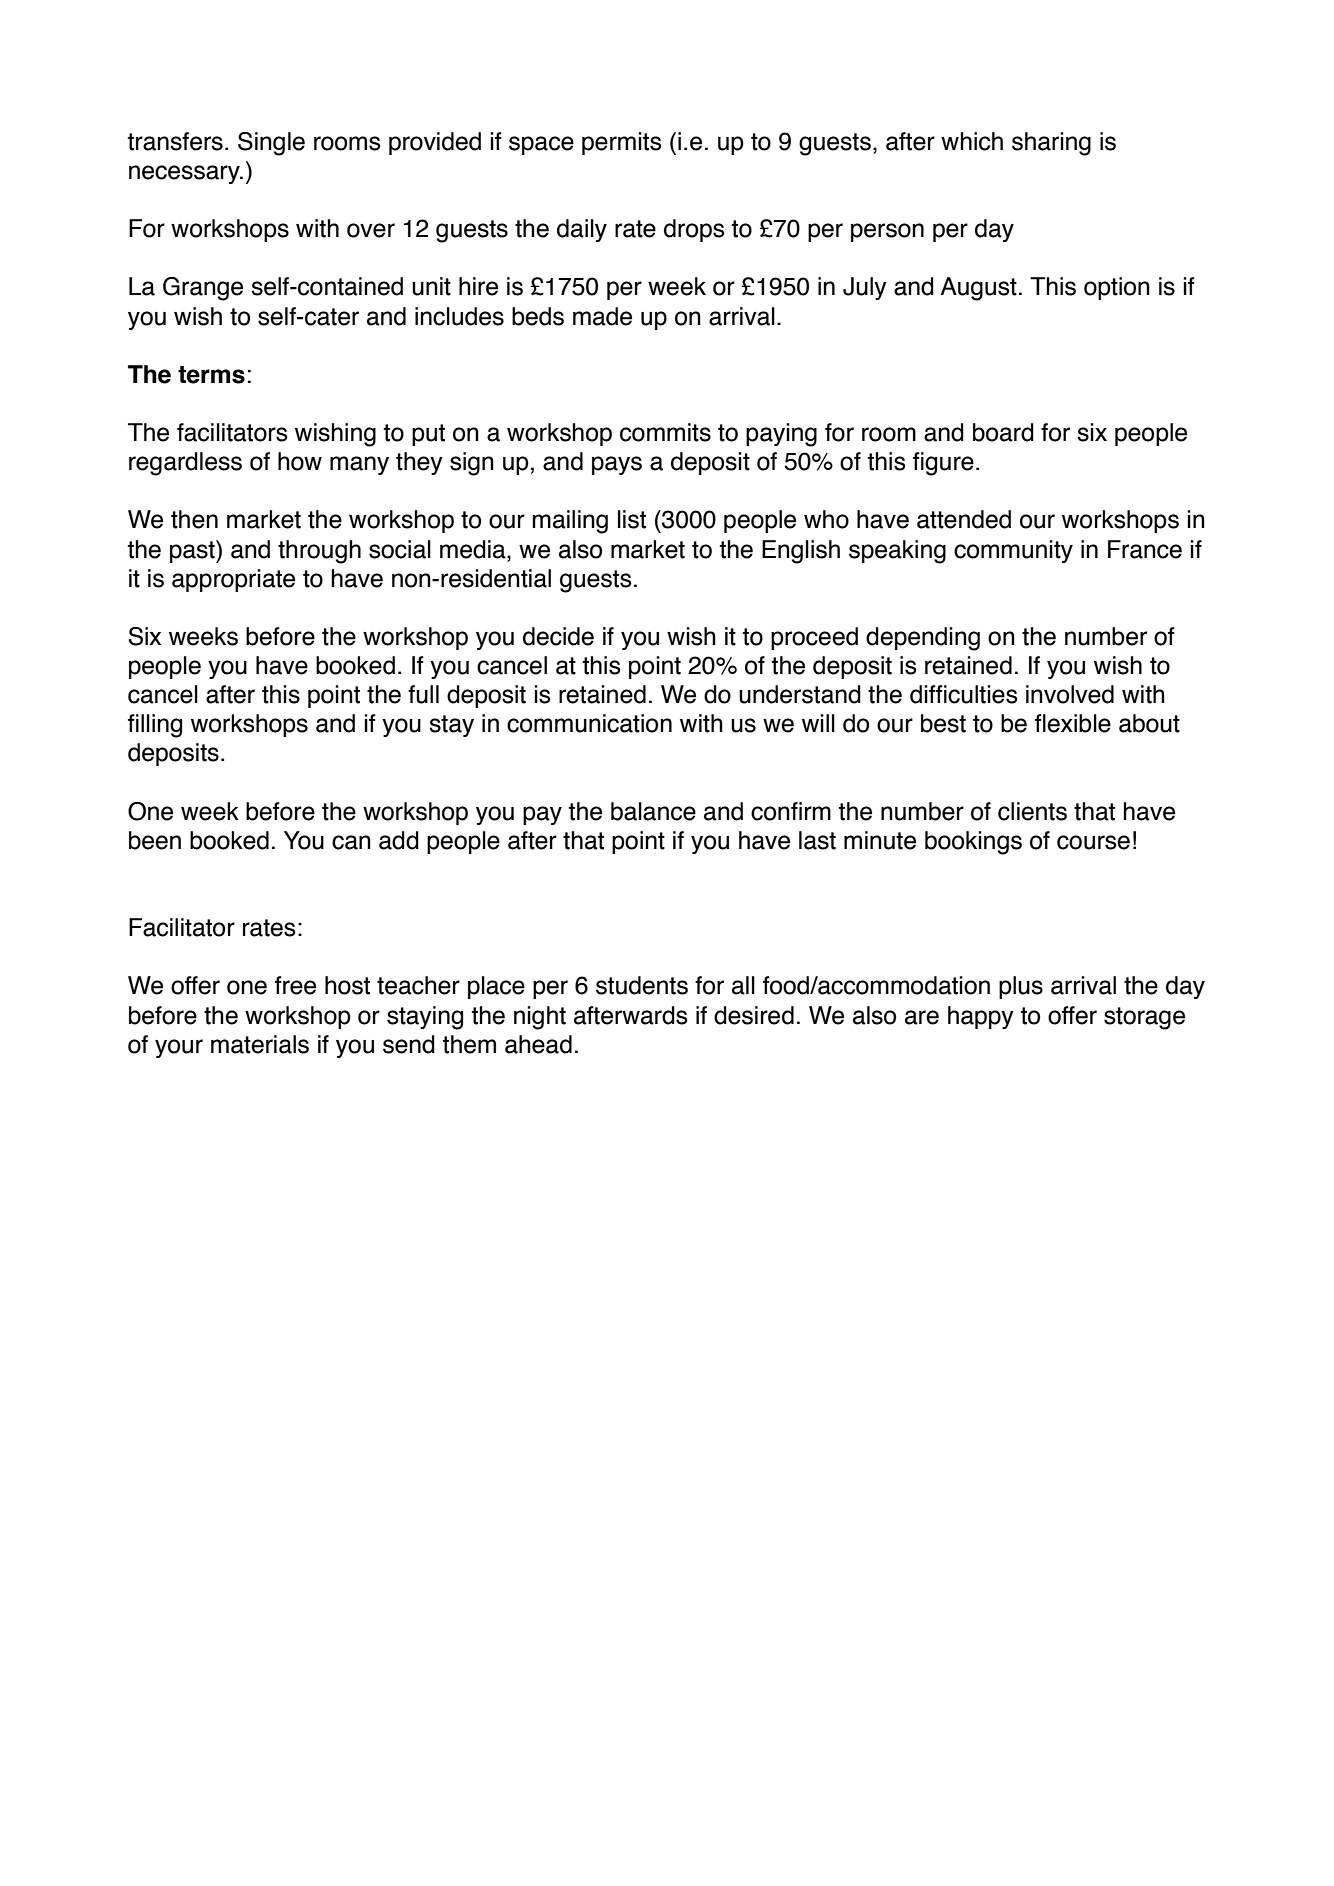  Describe the element at coordinates (260, 1044) in the image. I see `materials` at that location.
